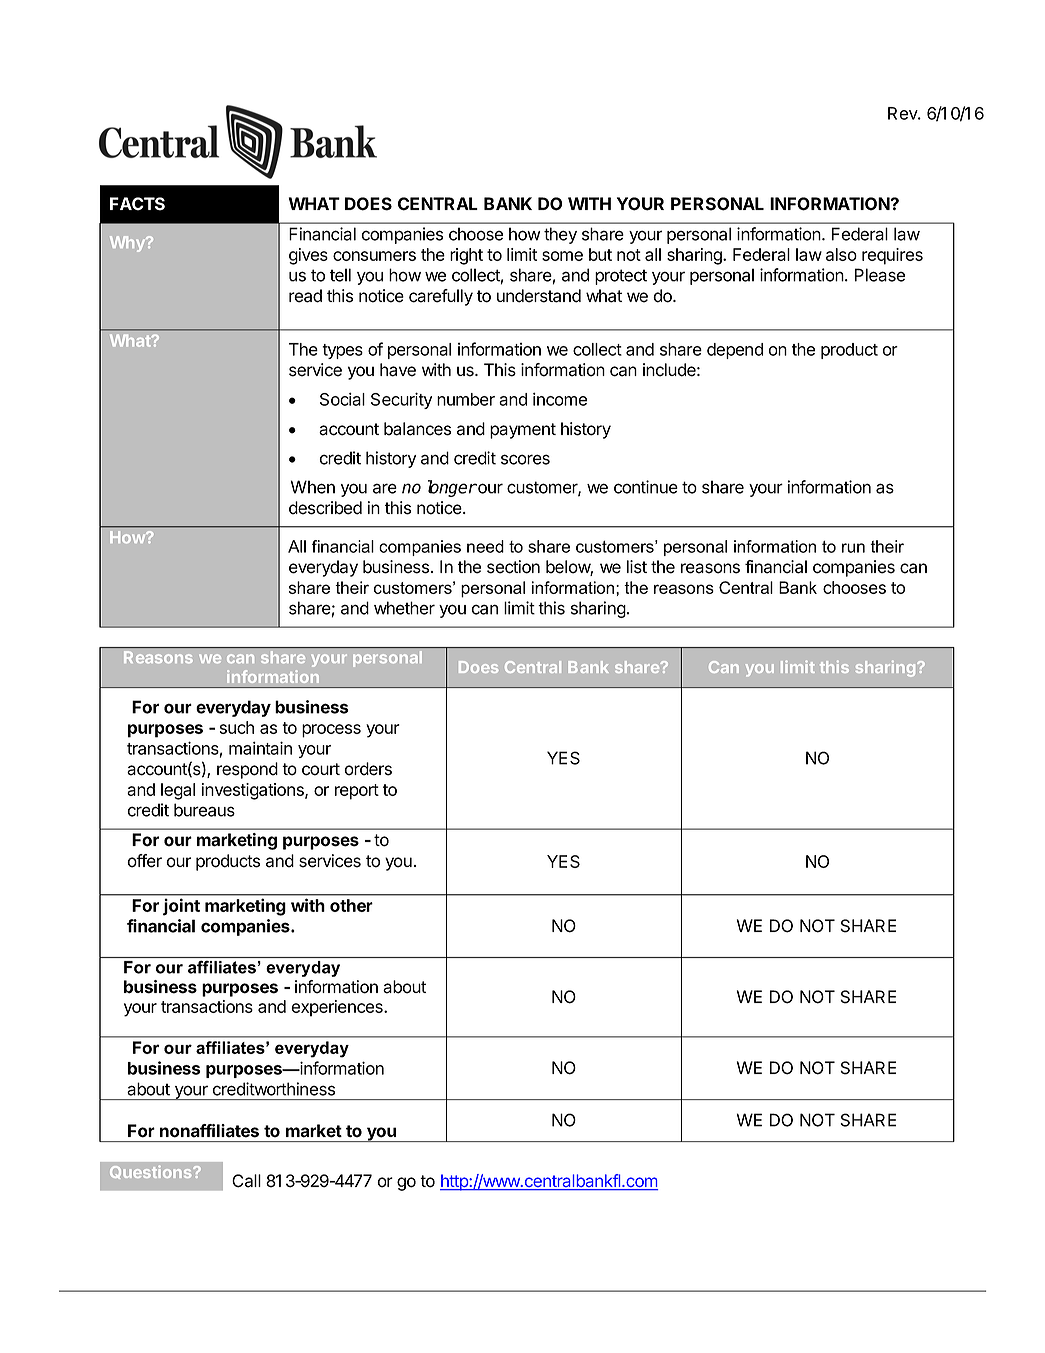 This screenshot has width=1045, height=1353. Describe the element at coordinates (246, 1181) in the screenshot. I see `Call` at that location.
